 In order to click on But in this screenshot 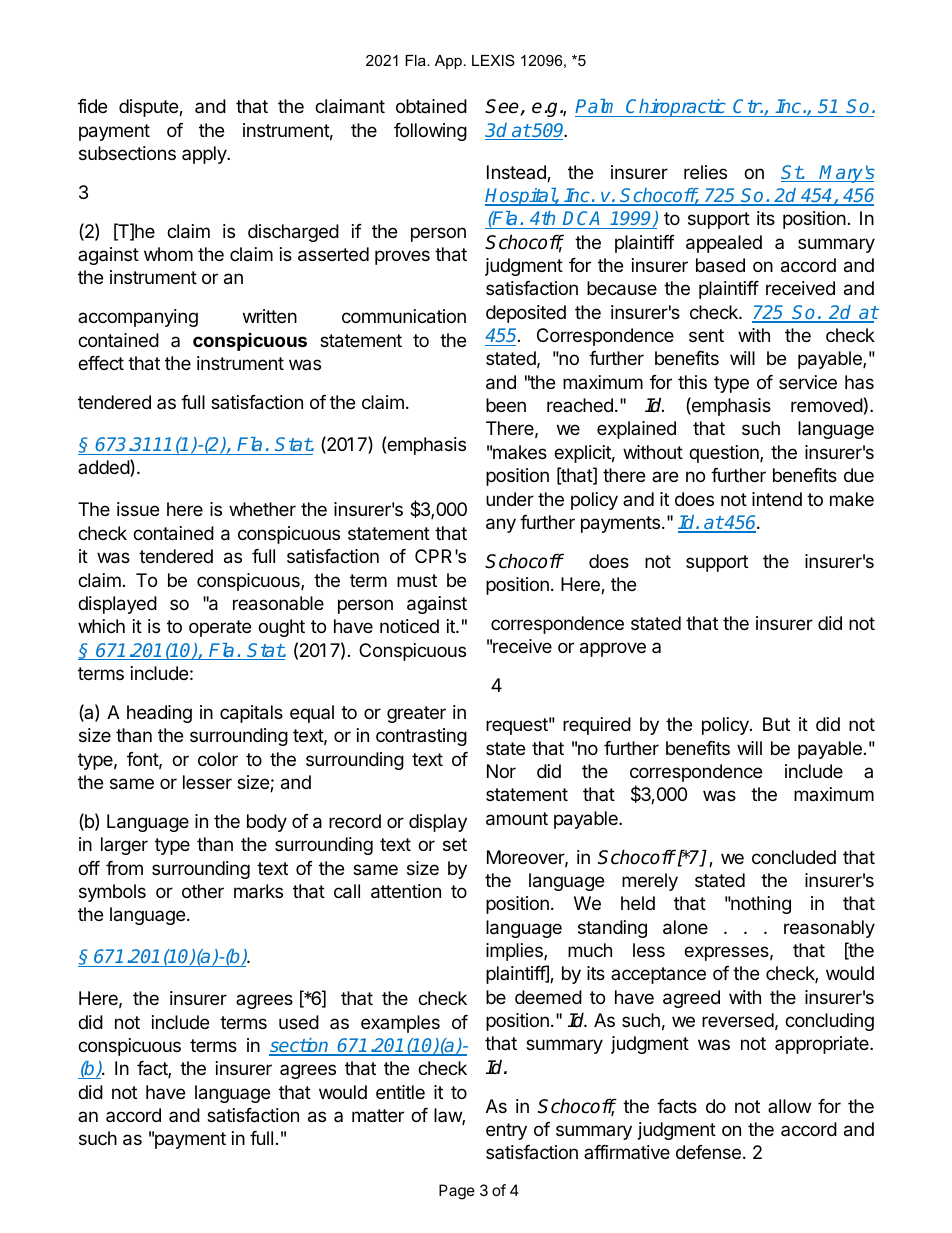, I will do `click(776, 724)`.
